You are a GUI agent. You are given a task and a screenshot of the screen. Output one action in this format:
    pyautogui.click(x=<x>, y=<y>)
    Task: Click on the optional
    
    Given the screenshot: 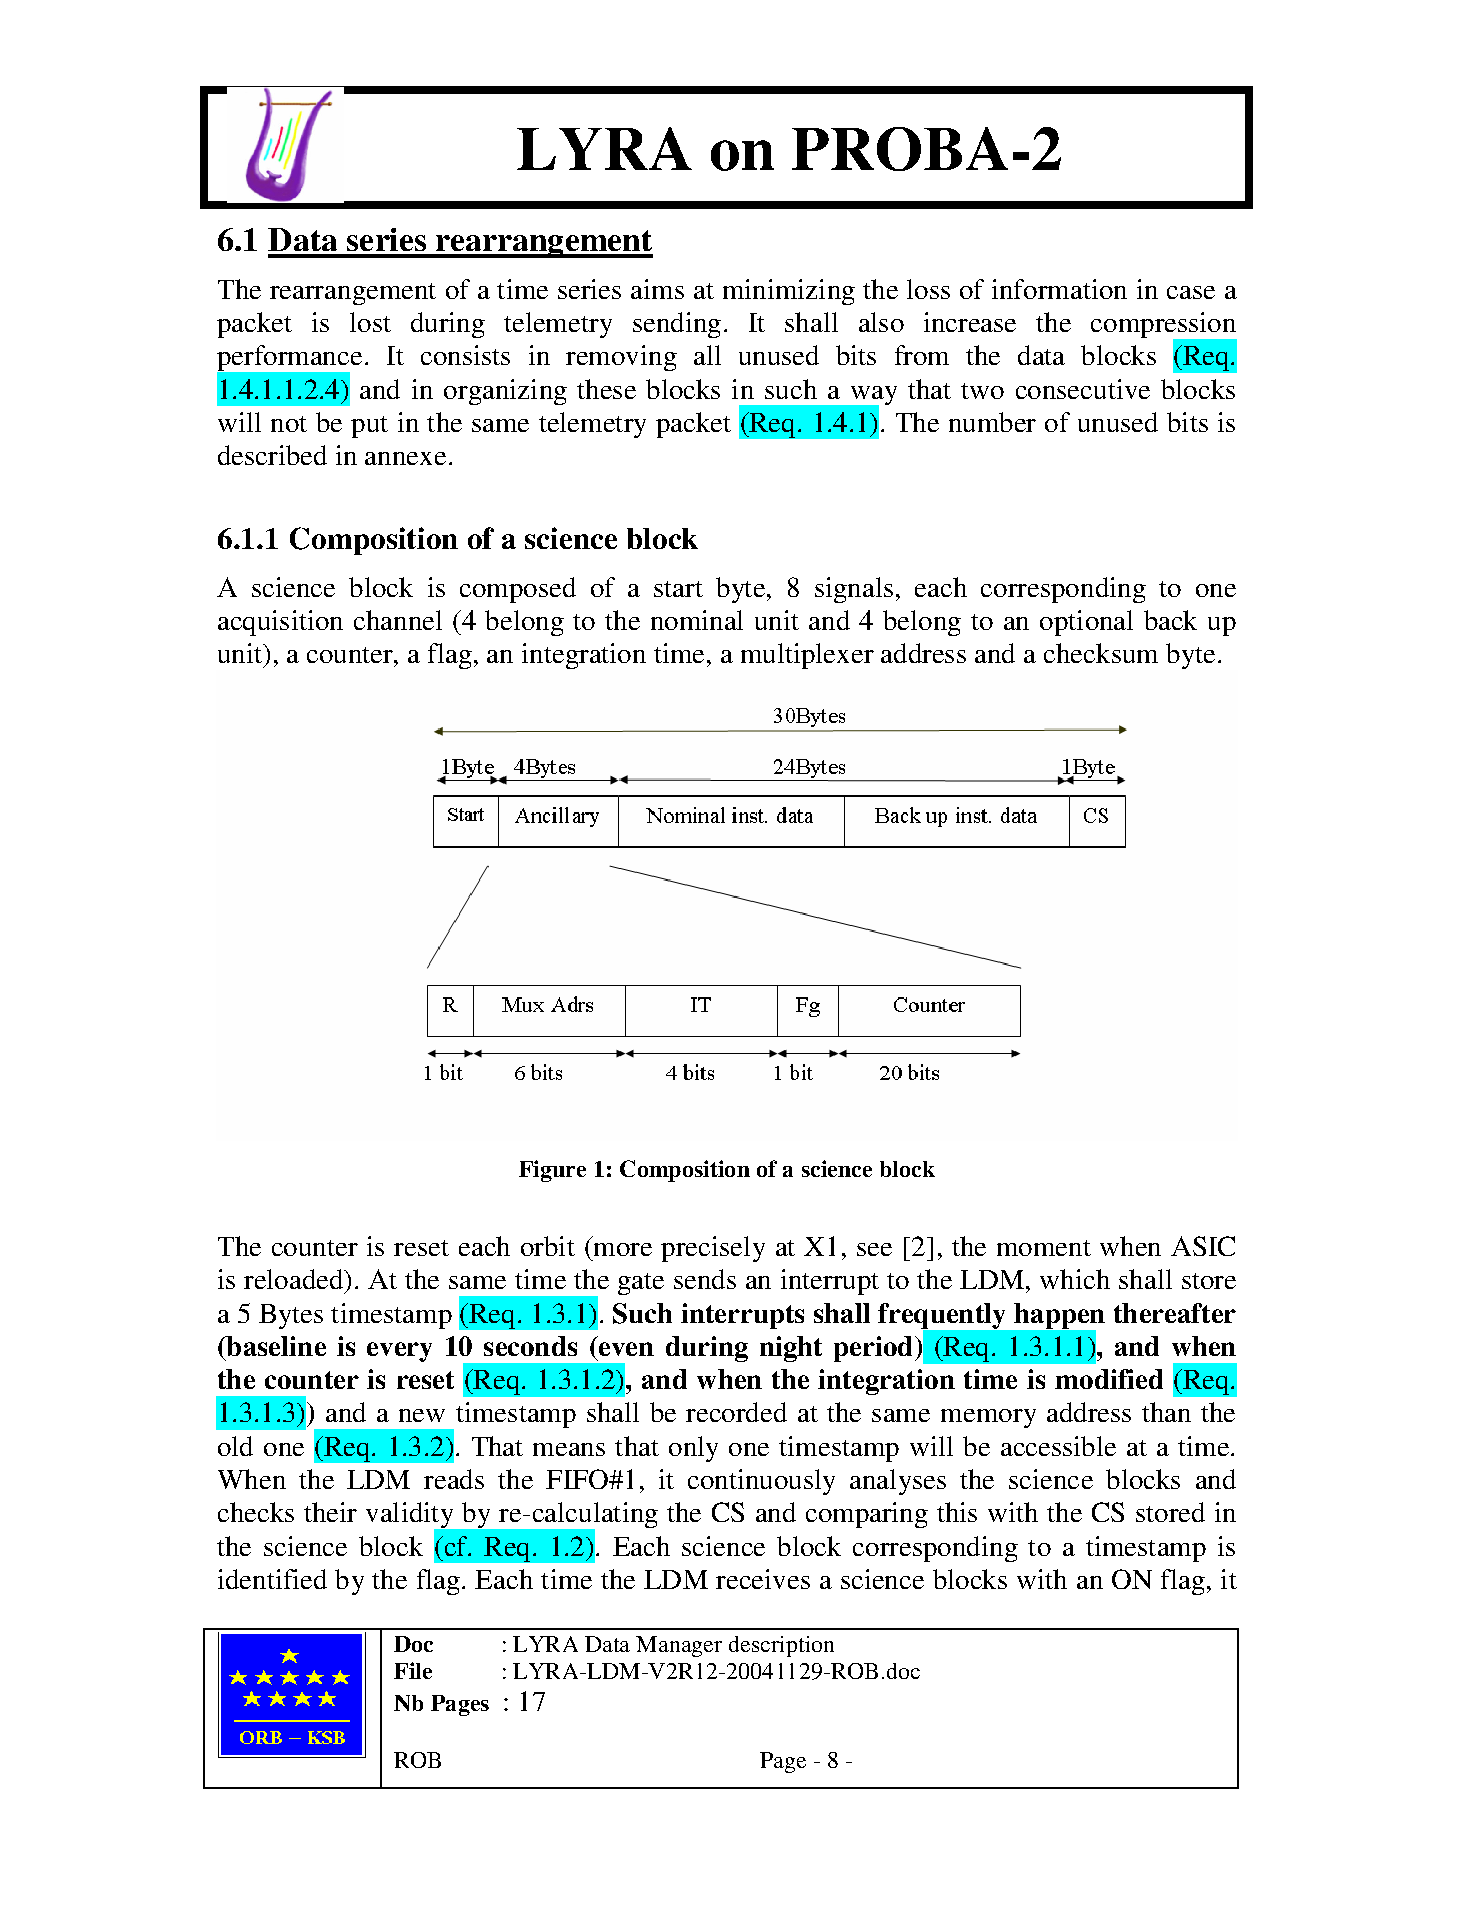 What is the action you would take?
    pyautogui.click(x=1086, y=623)
